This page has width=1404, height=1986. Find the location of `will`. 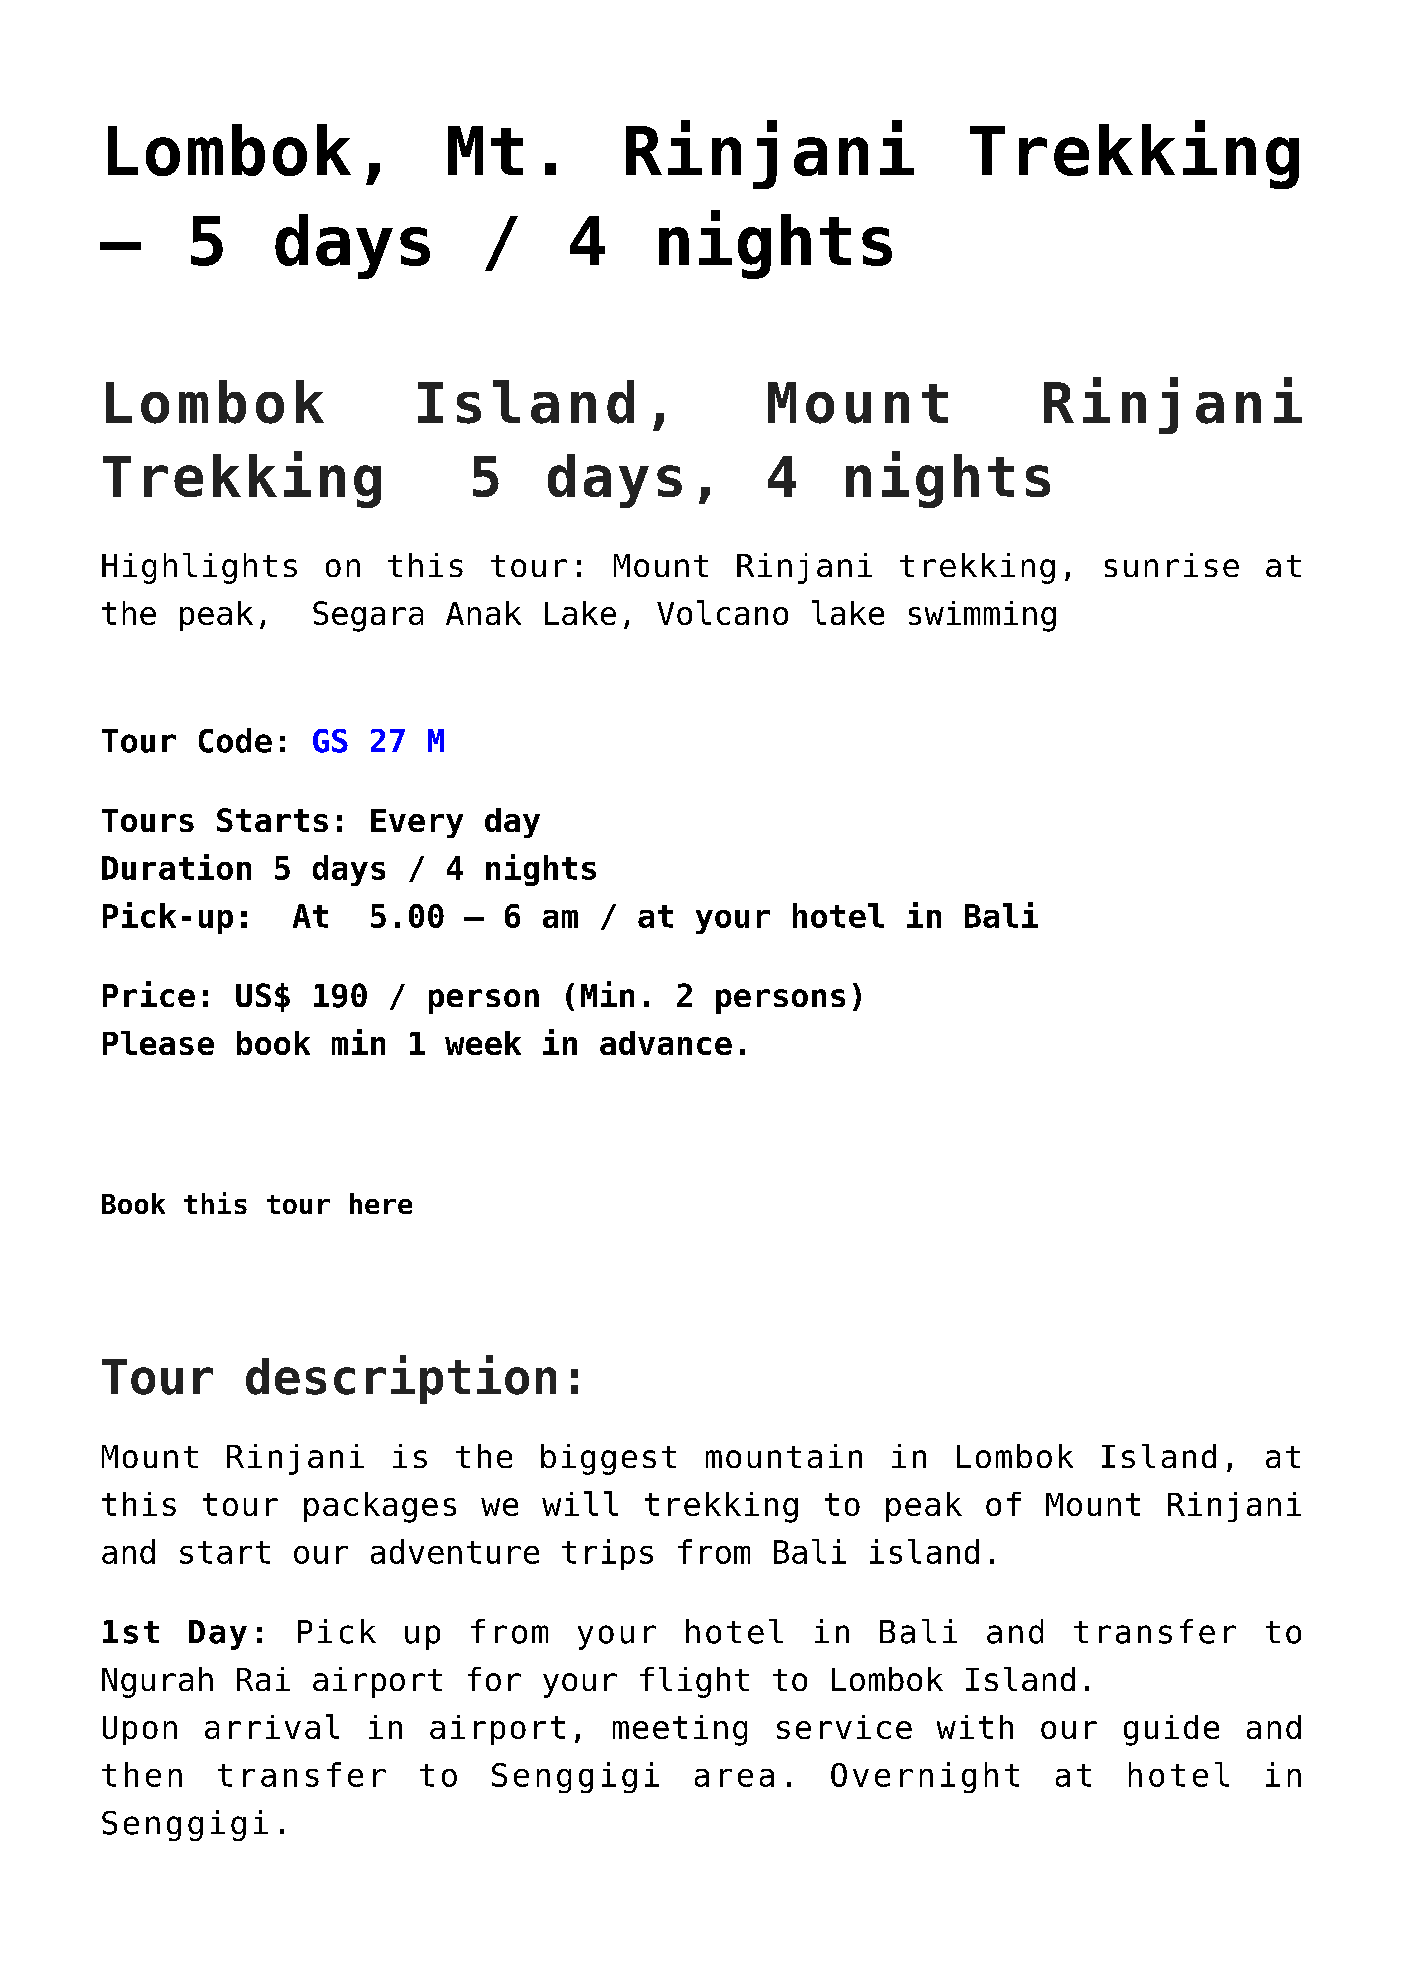

will is located at coordinates (580, 1503).
